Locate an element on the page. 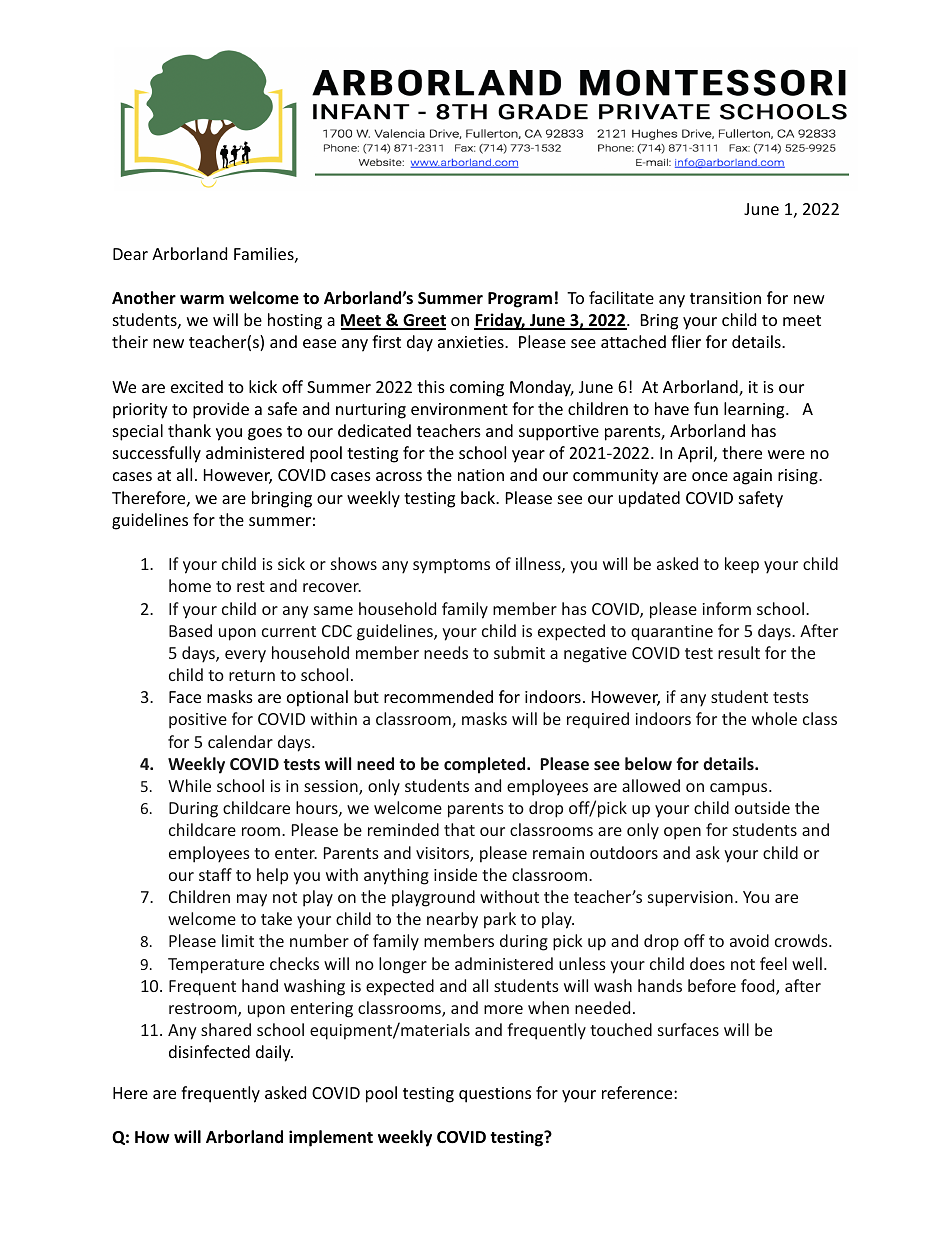  whole is located at coordinates (774, 718).
